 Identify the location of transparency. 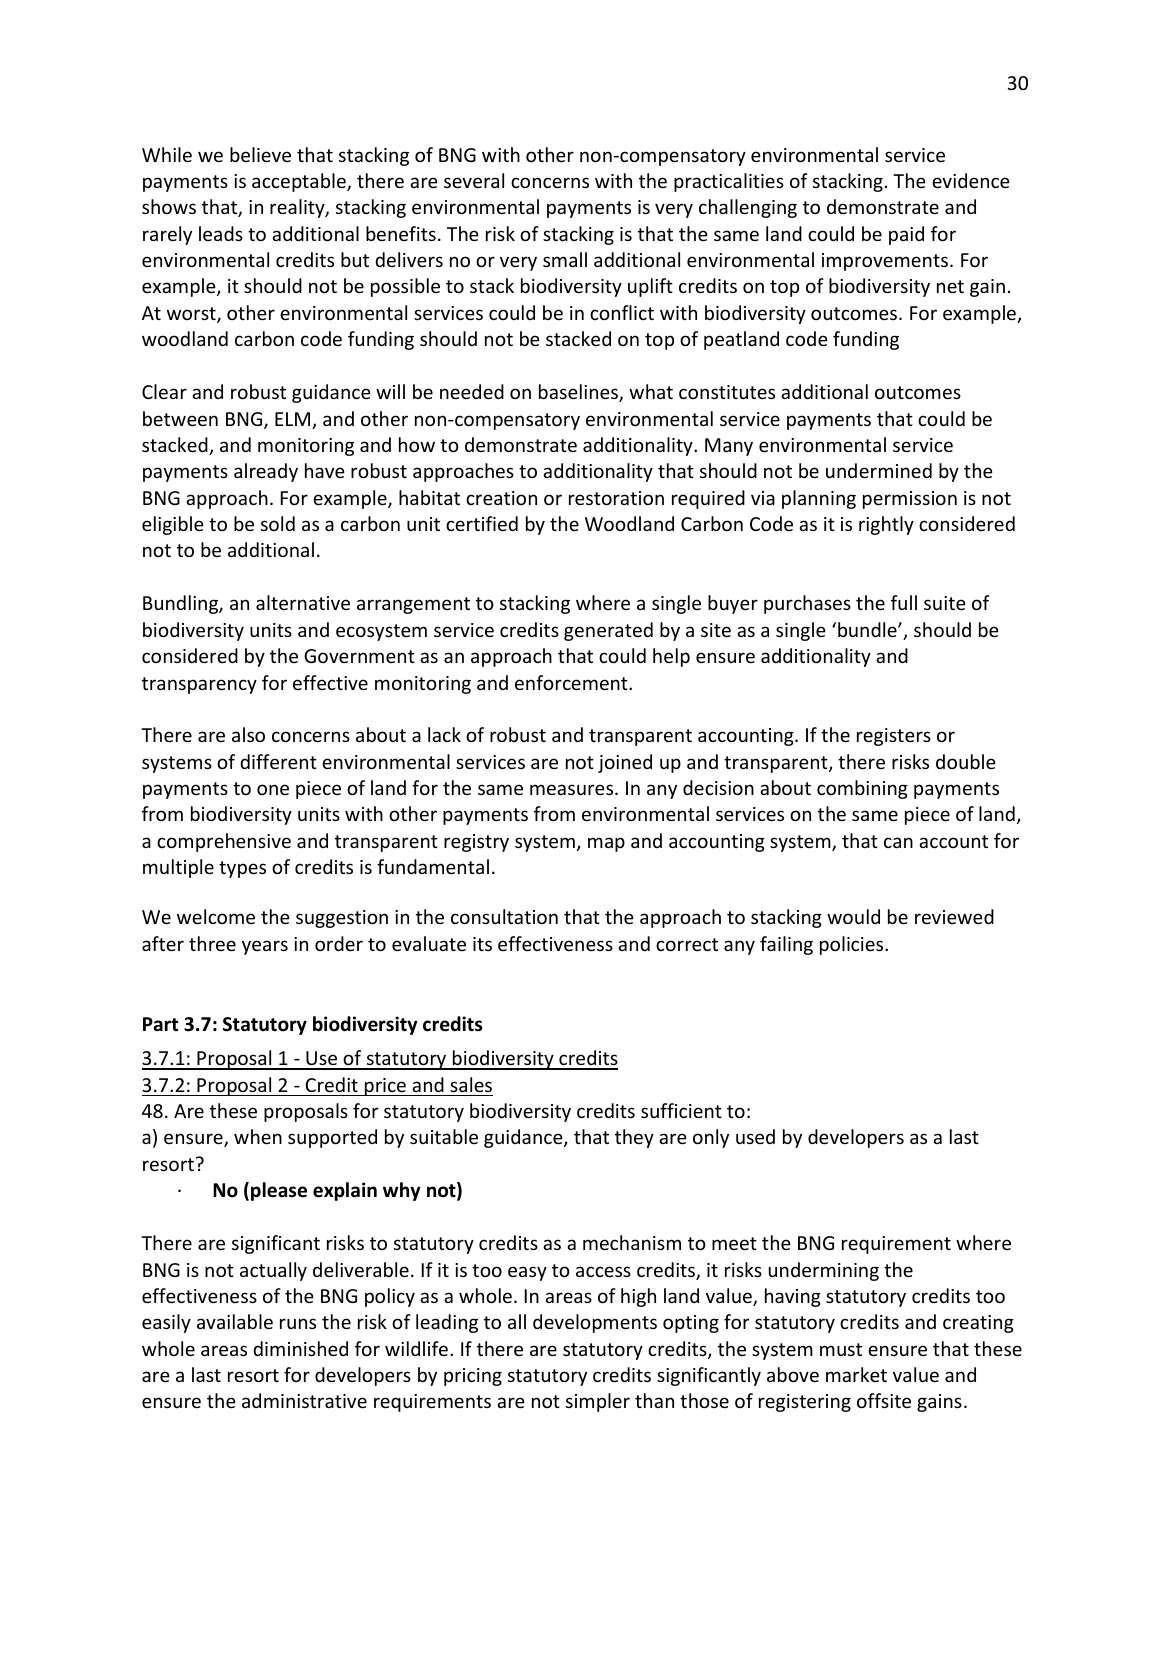
(199, 685).
